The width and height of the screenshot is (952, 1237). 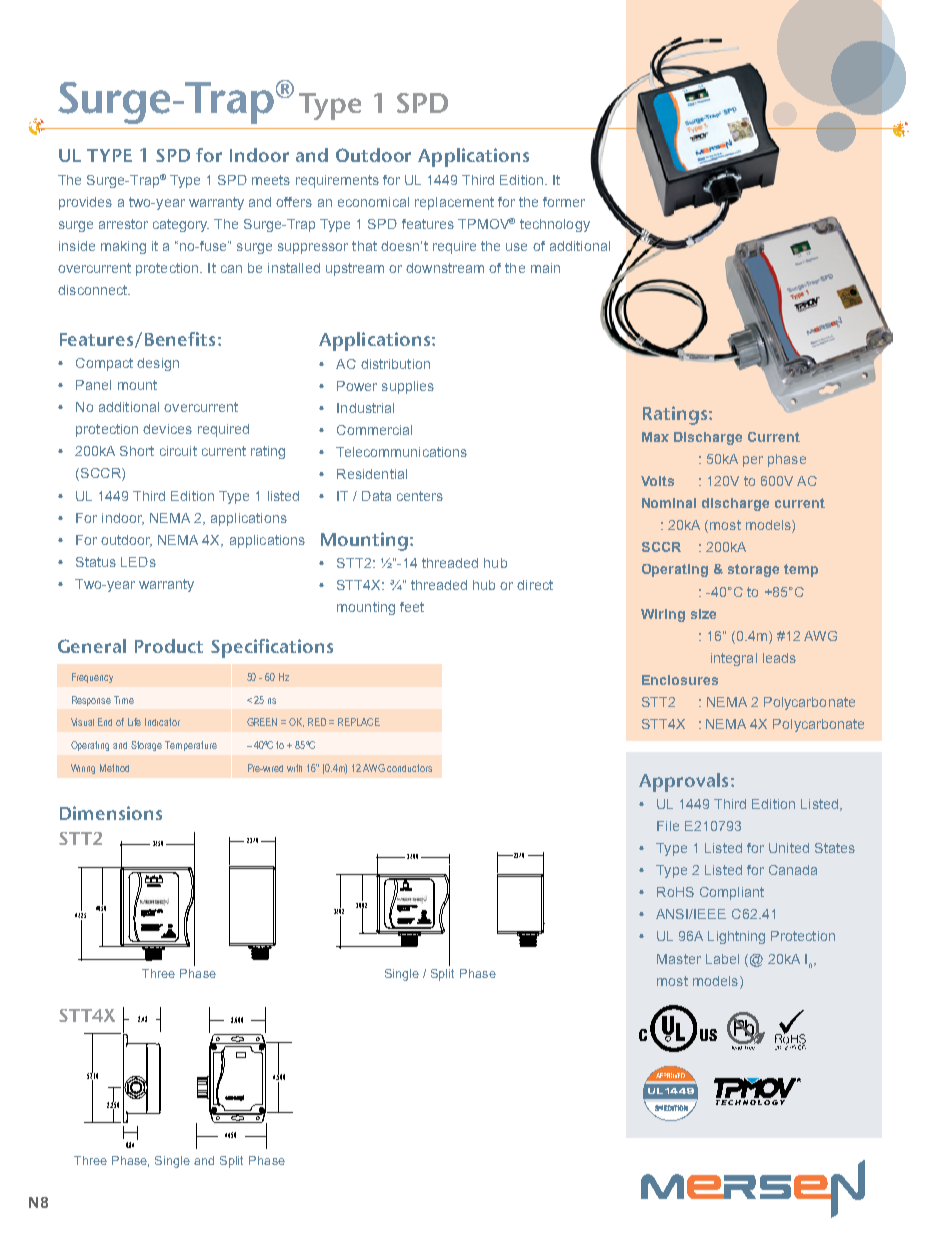 What do you see at coordinates (111, 813) in the screenshot?
I see `Dimensions` at bounding box center [111, 813].
